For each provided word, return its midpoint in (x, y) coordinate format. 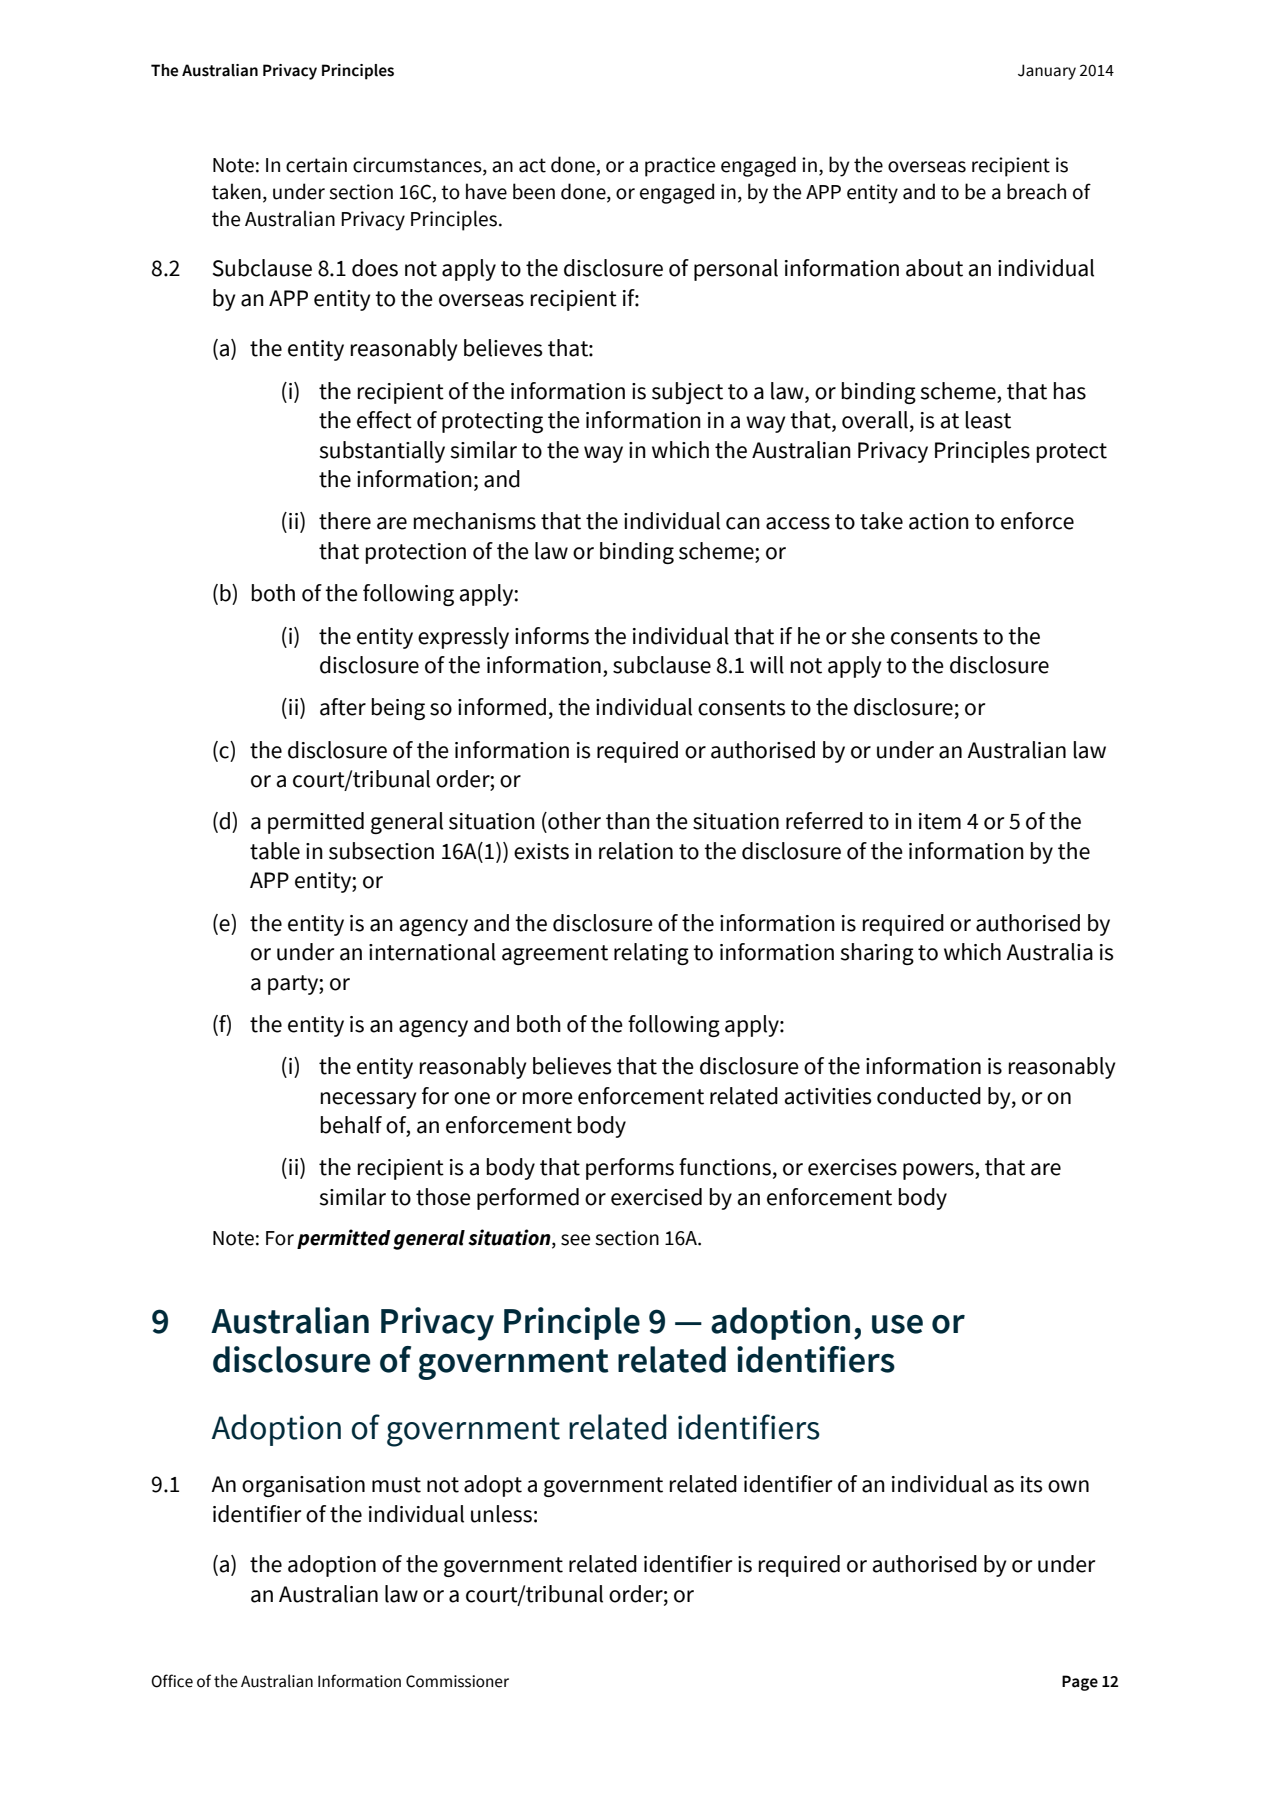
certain (316, 165)
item (940, 821)
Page (1080, 1683)
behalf (351, 1125)
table (275, 851)
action (939, 521)
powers (939, 1171)
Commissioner (457, 1681)
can (743, 523)
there (345, 521)
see (575, 1240)
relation (636, 851)
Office (172, 1681)
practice (680, 167)
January (1047, 72)
